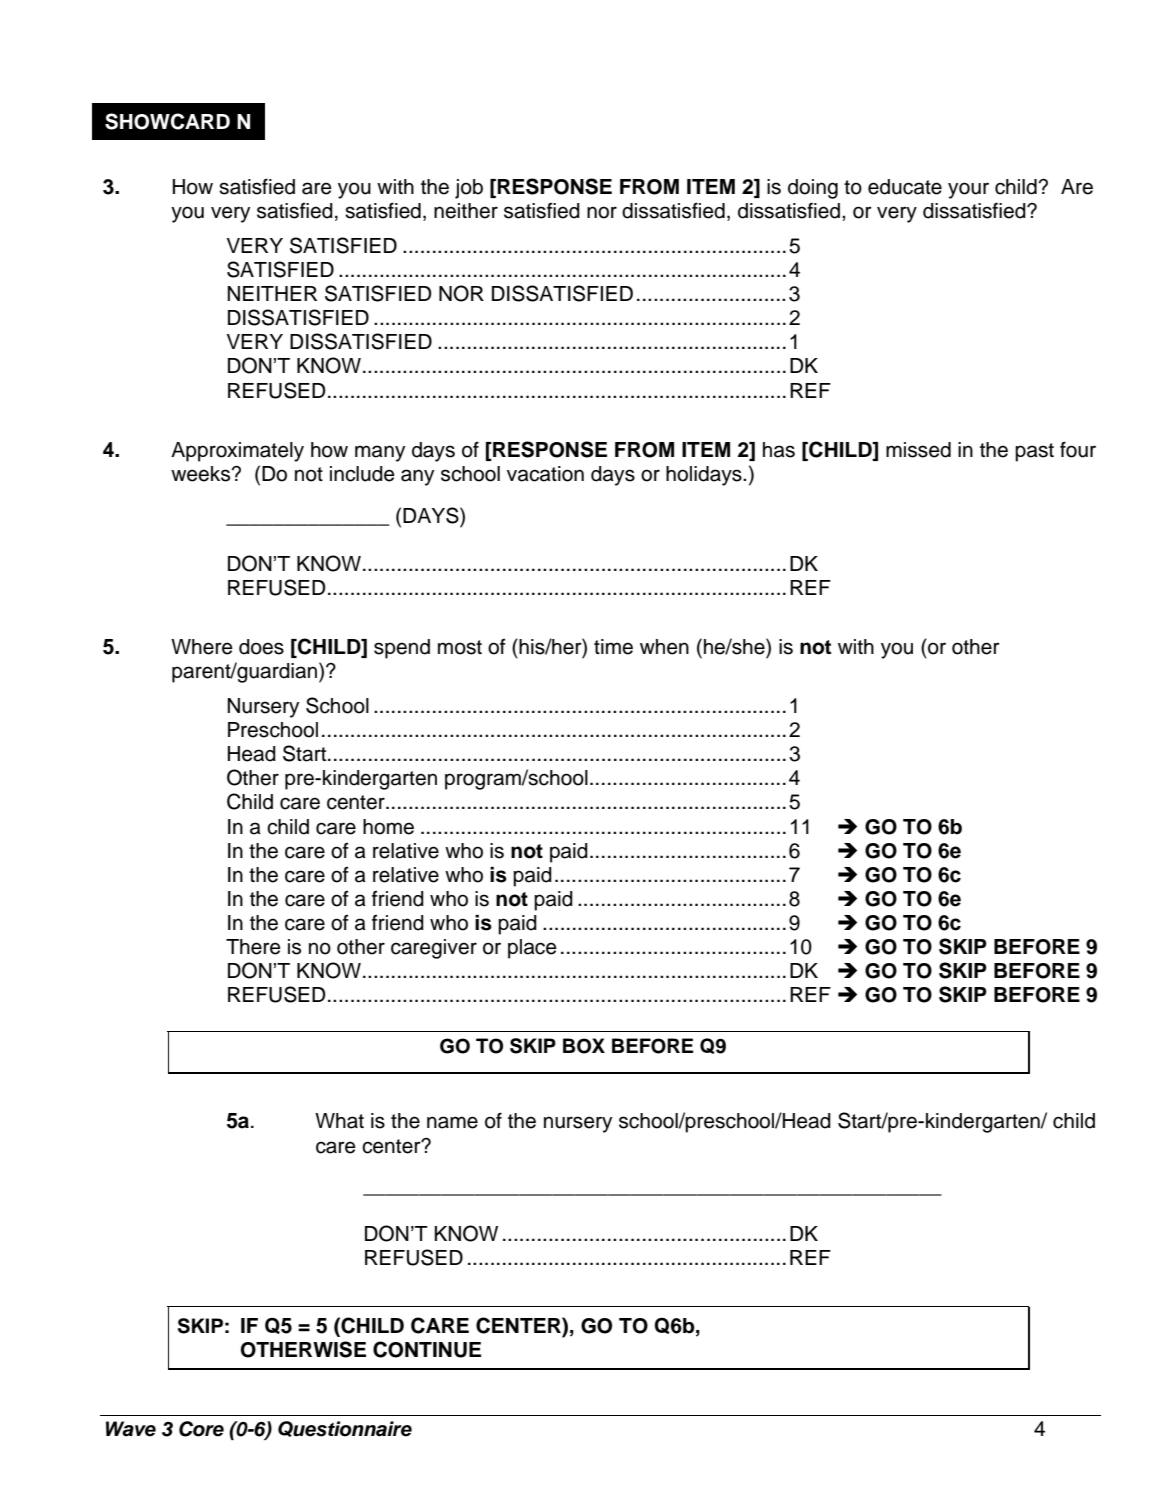 Image resolution: width=1166 pixels, height=1509 pixels. What do you see at coordinates (345, 1429) in the page?
I see `Questionnaire` at bounding box center [345, 1429].
